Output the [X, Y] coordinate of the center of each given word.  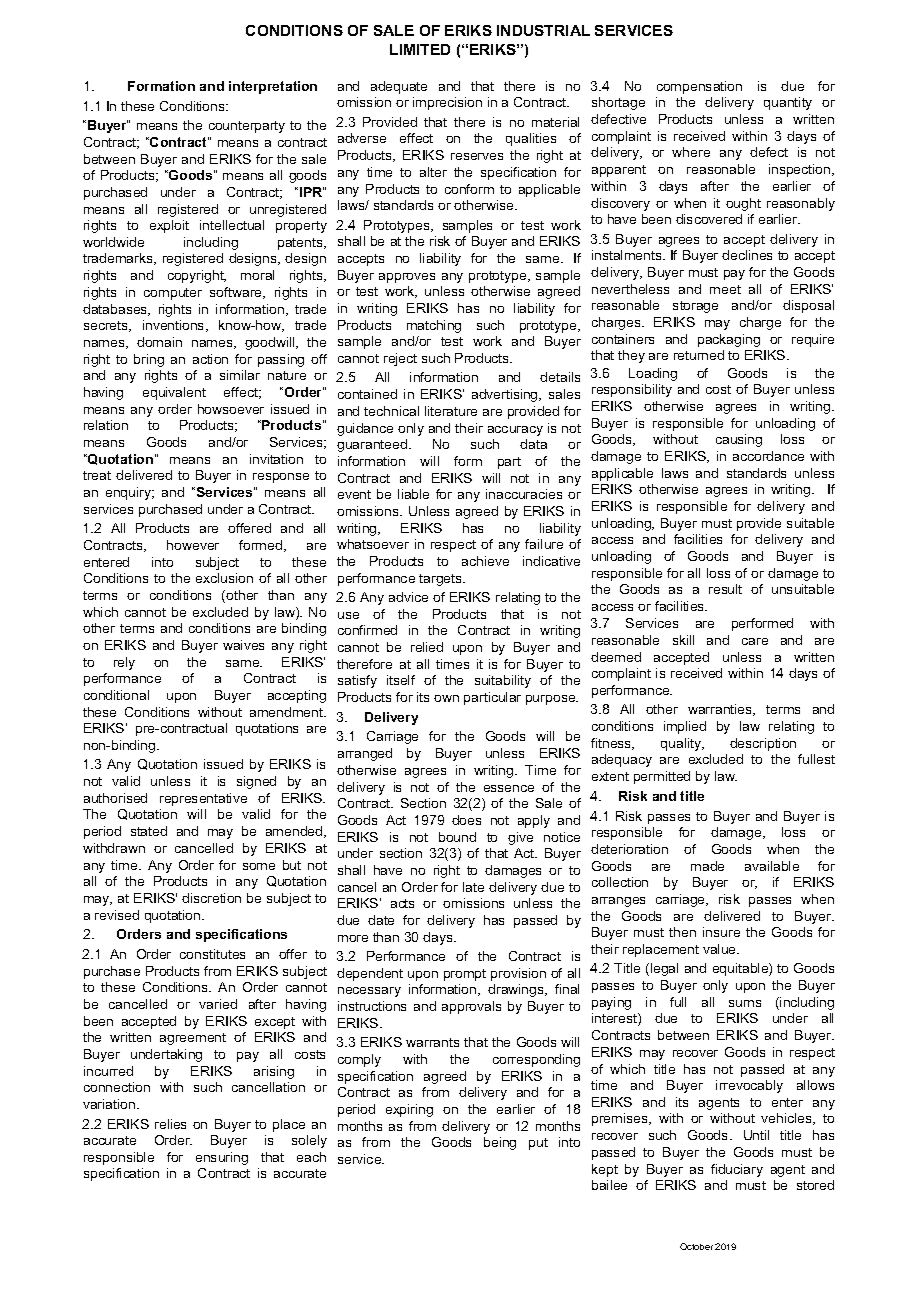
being [500, 1143]
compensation [699, 87]
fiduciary [737, 1170]
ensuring [222, 1158]
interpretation [273, 87]
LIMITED [420, 49]
